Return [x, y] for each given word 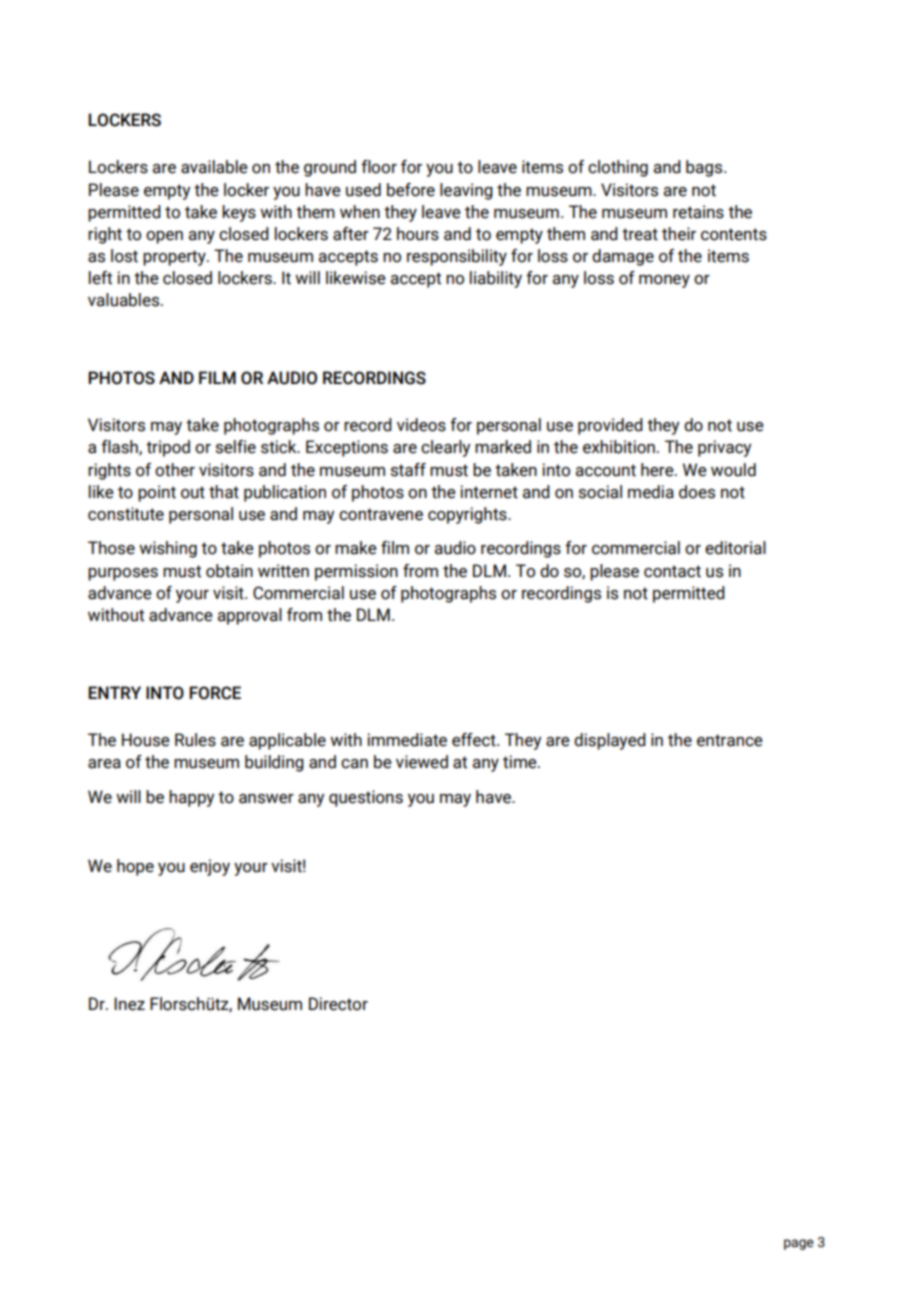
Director [338, 1004]
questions [366, 798]
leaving [466, 191]
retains [698, 212]
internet [489, 492]
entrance [730, 740]
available [214, 167]
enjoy [210, 867]
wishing [168, 549]
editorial [735, 548]
